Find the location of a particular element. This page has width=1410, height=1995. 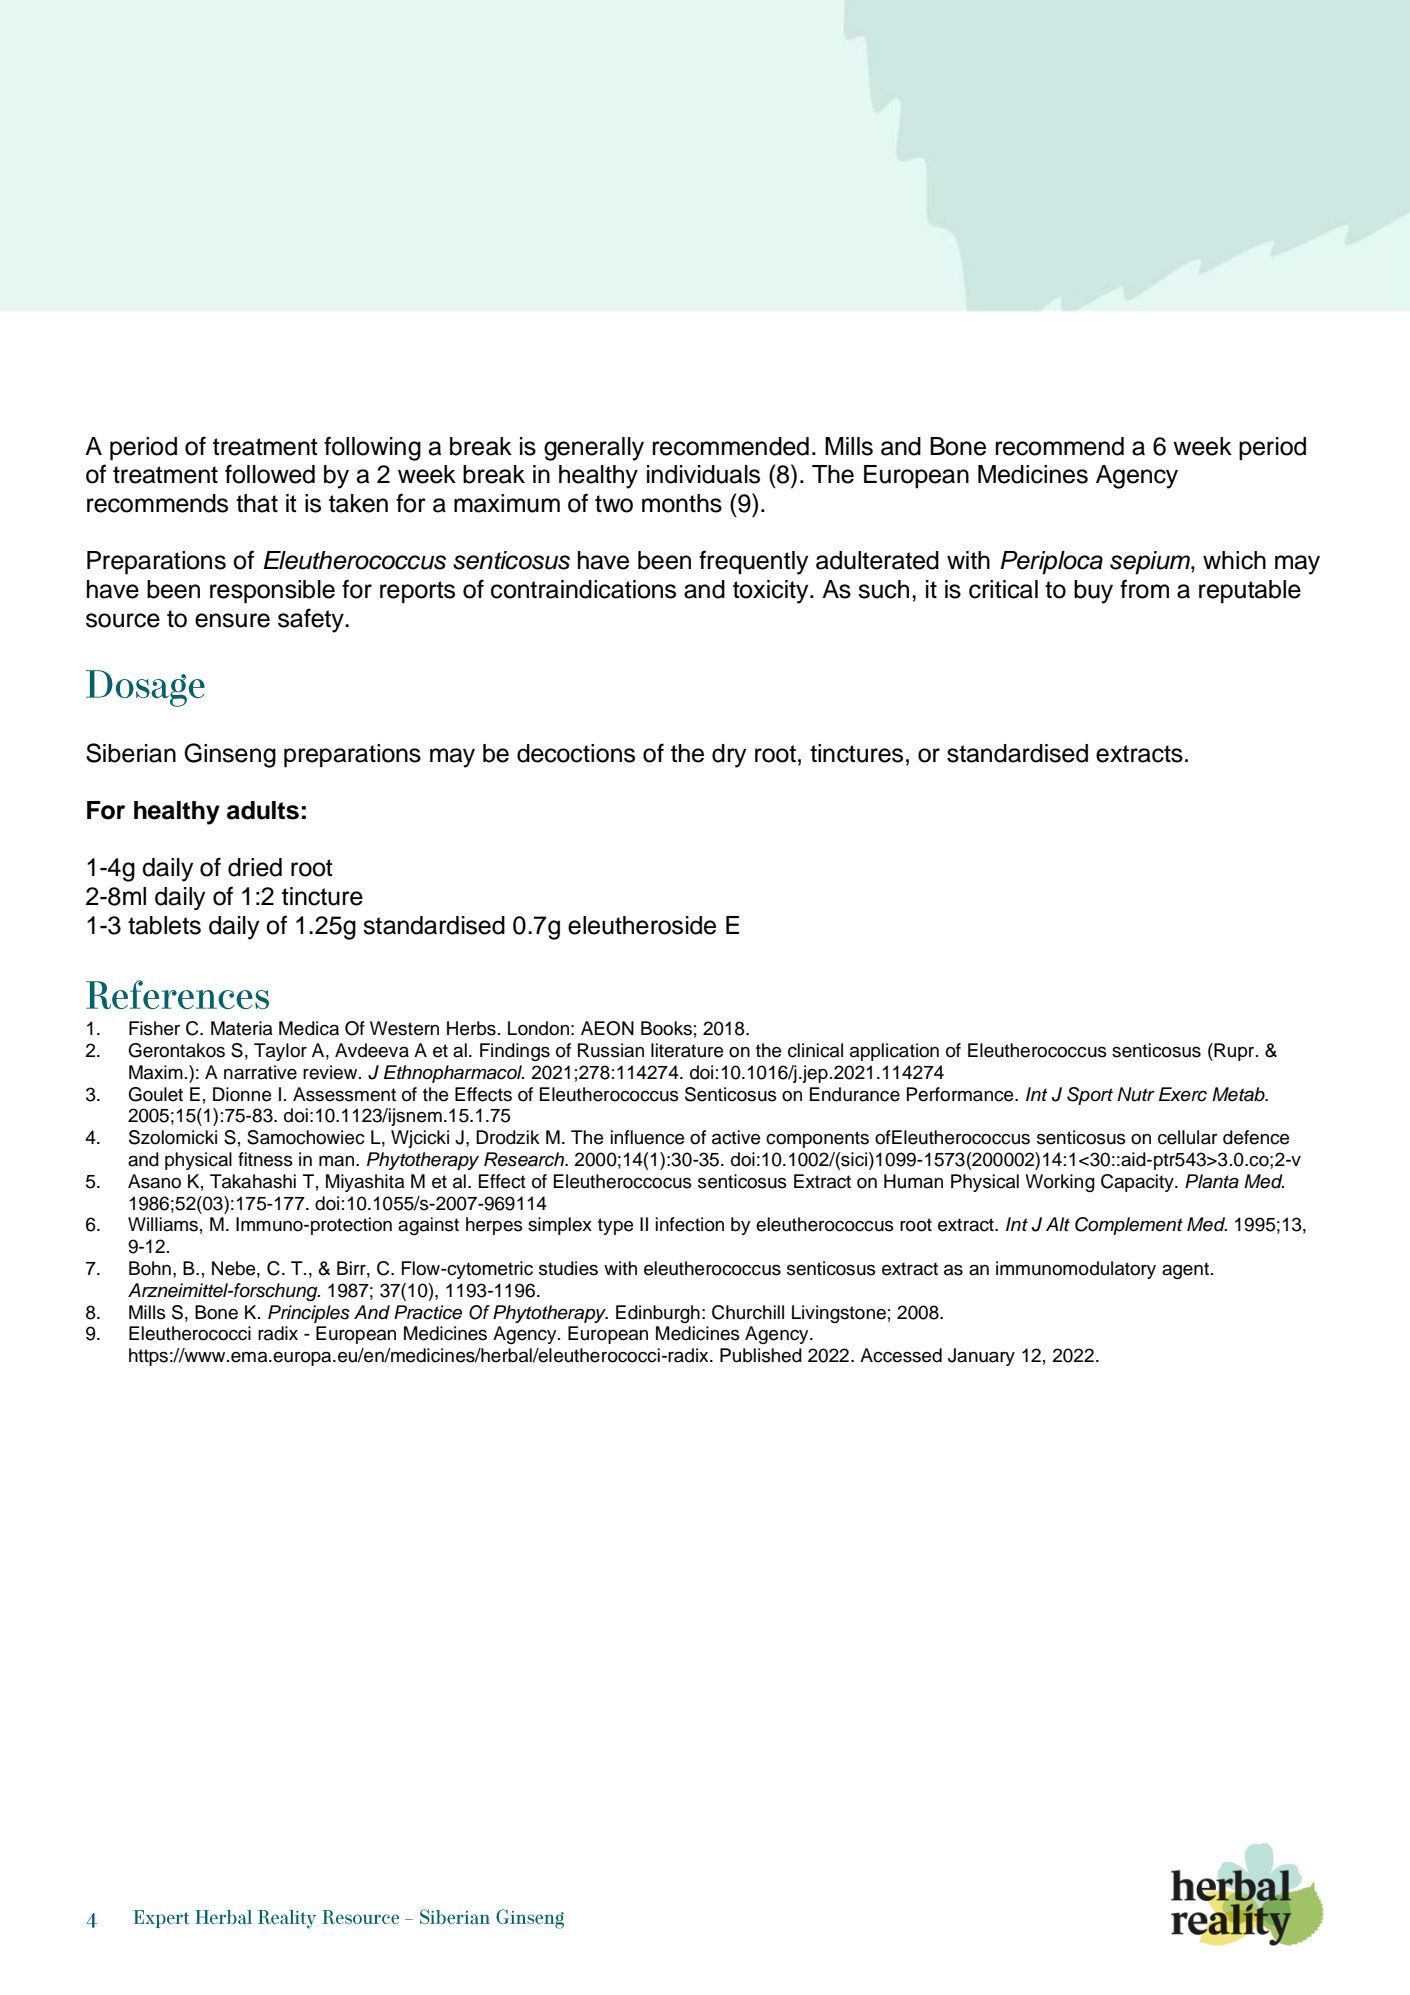

Books is located at coordinates (666, 1028).
